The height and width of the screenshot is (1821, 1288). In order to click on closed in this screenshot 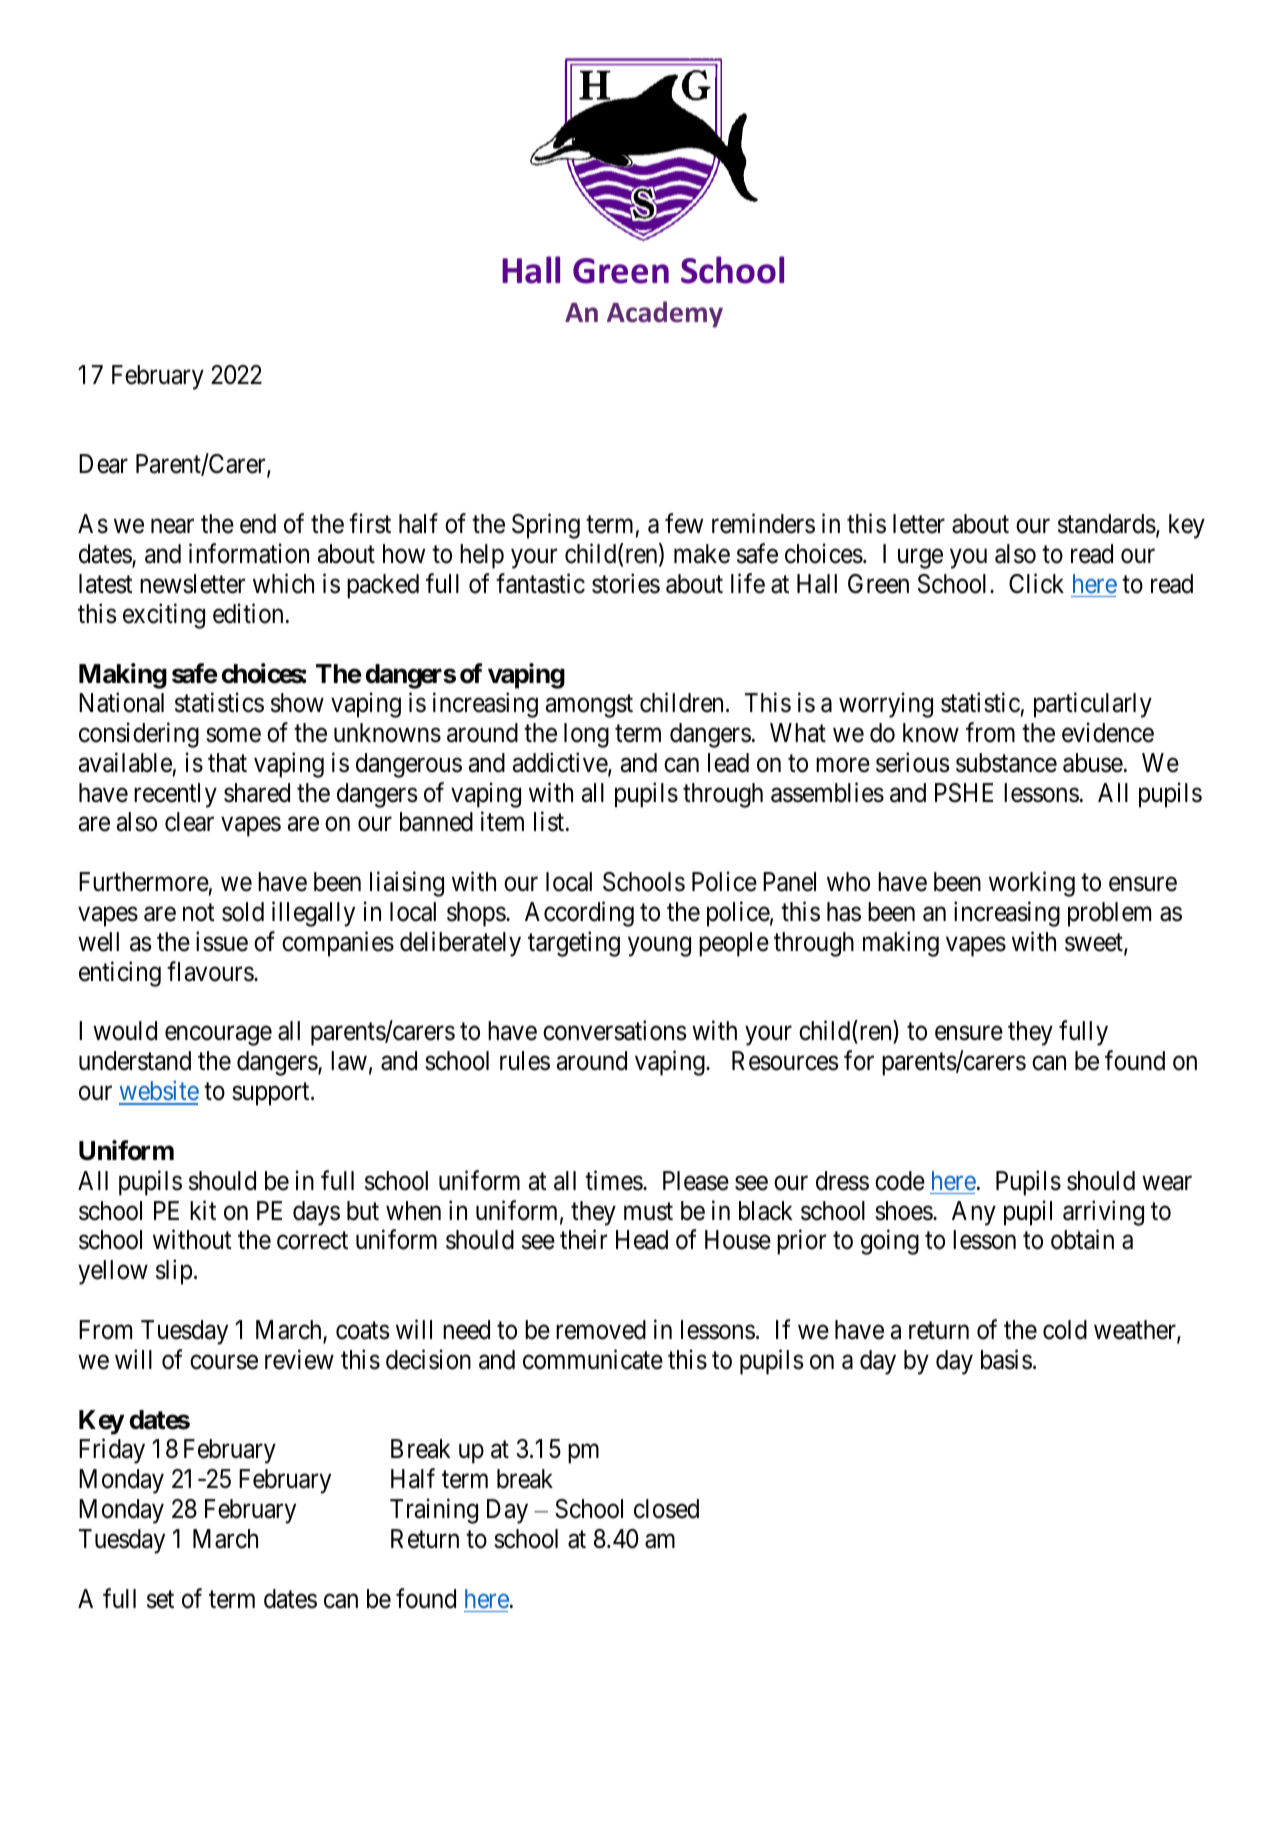, I will do `click(666, 1509)`.
